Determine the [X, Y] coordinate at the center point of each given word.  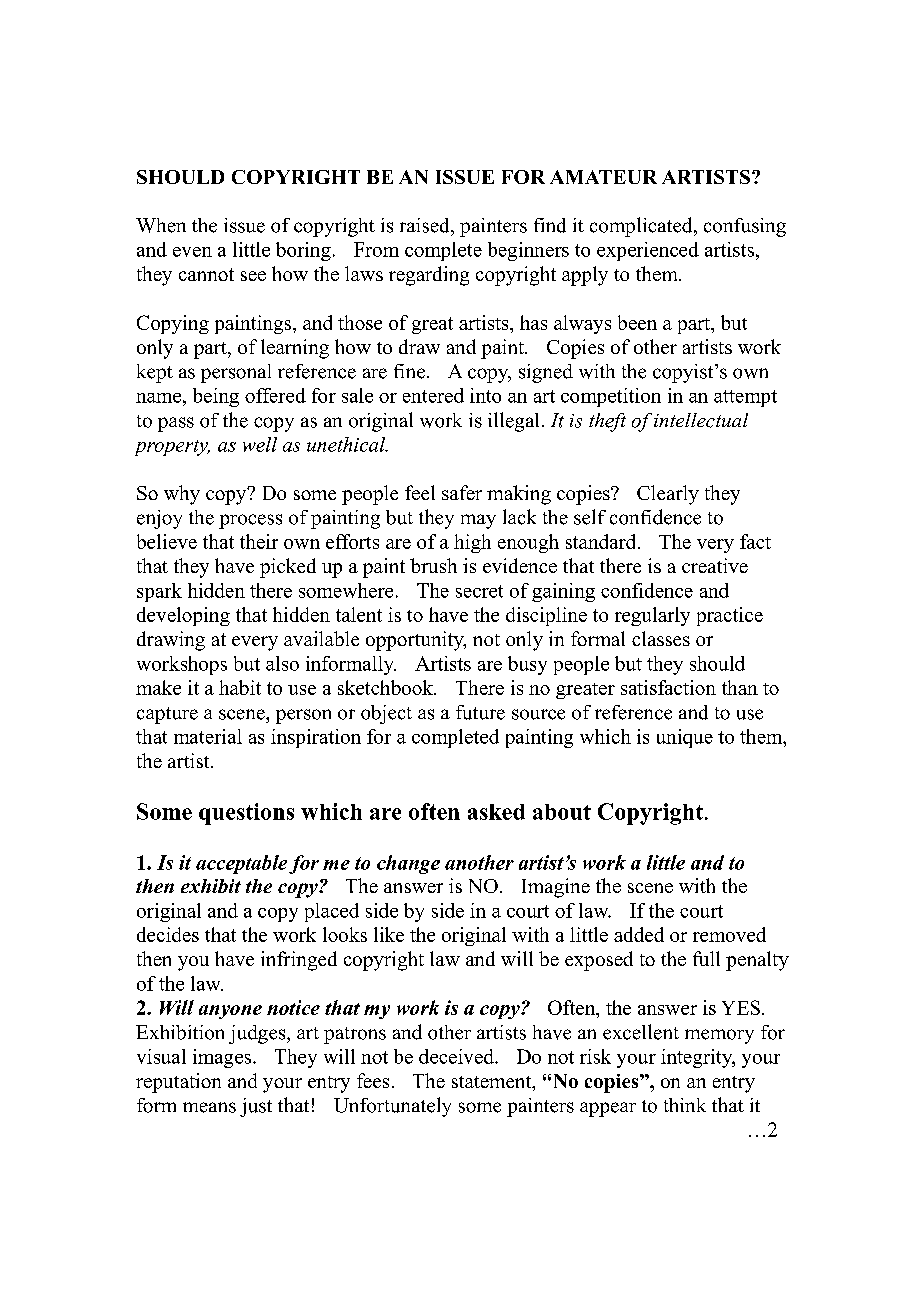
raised [426, 225]
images [222, 1058]
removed [729, 934]
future [480, 712]
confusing [745, 227]
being [216, 397]
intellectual [701, 420]
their [259, 541]
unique [685, 738]
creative [715, 565]
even [192, 252]
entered [433, 395]
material [208, 736]
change [408, 864]
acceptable [241, 864]
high [472, 543]
